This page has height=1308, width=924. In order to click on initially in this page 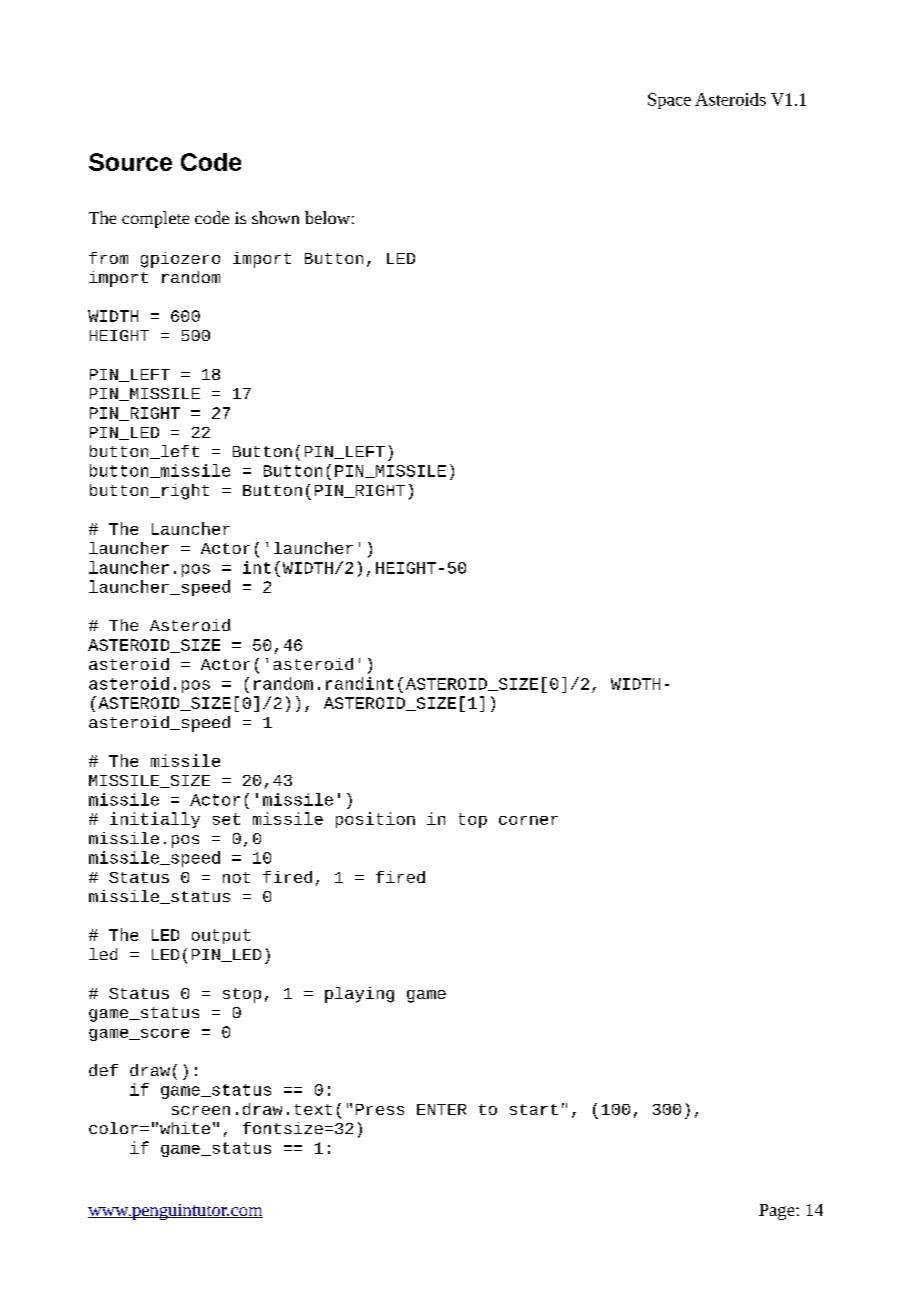, I will do `click(155, 820)`.
